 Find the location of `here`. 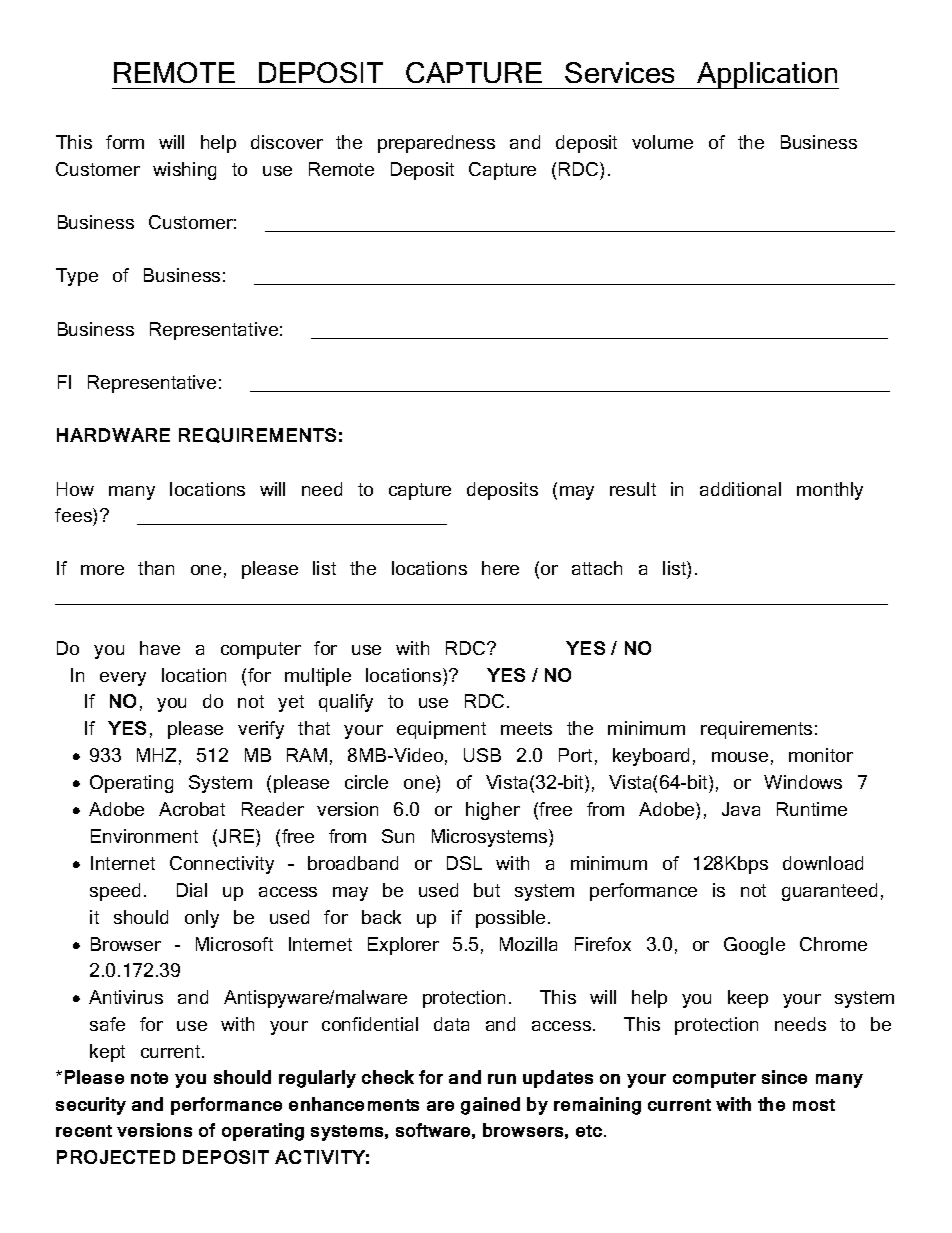

here is located at coordinates (500, 568).
